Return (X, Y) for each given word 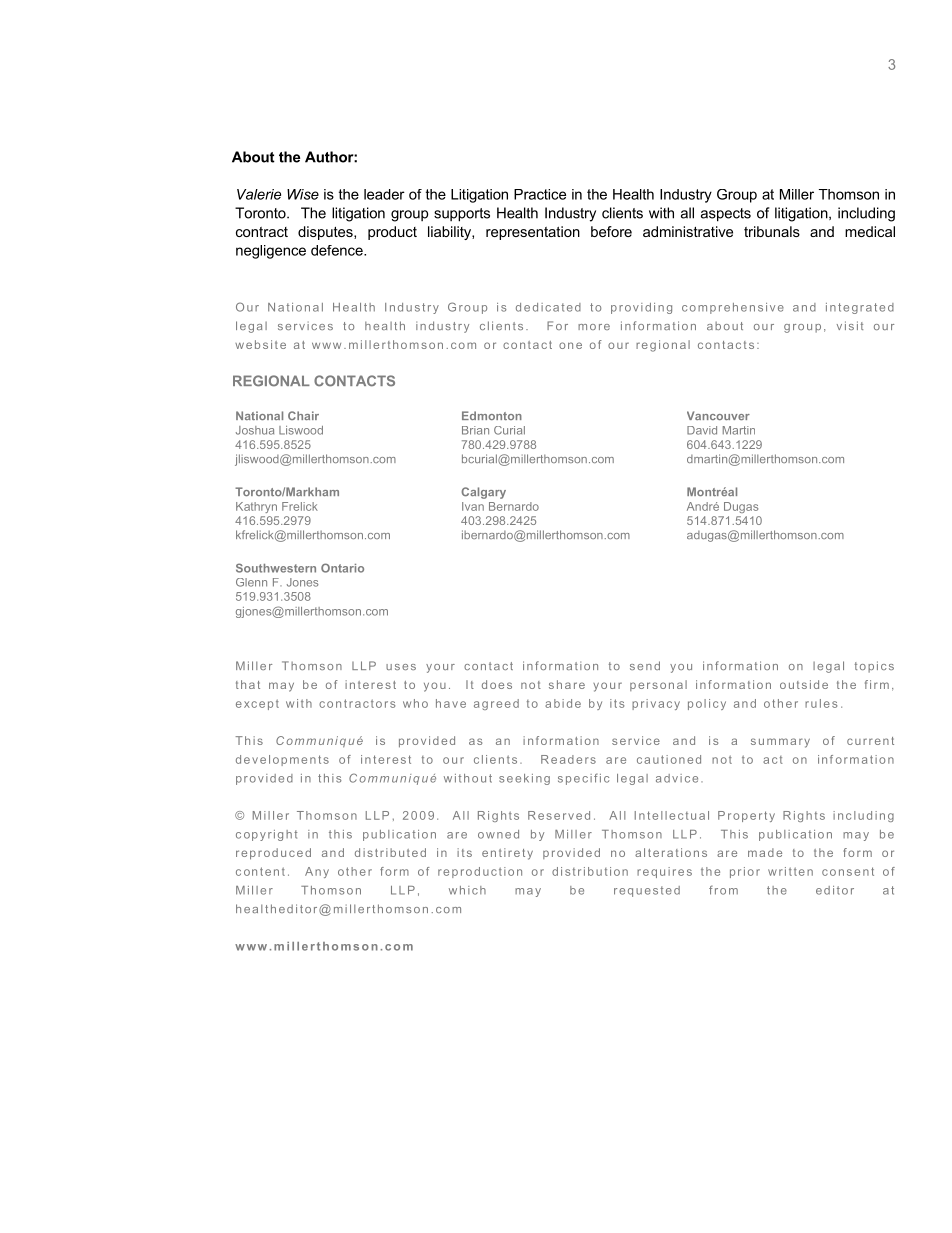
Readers (568, 759)
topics (874, 667)
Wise (303, 194)
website (260, 344)
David (702, 430)
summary (780, 743)
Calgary (483, 493)
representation (533, 233)
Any (317, 872)
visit (850, 325)
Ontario (342, 568)
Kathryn (256, 507)
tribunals (772, 231)
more (594, 327)
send (645, 665)
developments (282, 760)
